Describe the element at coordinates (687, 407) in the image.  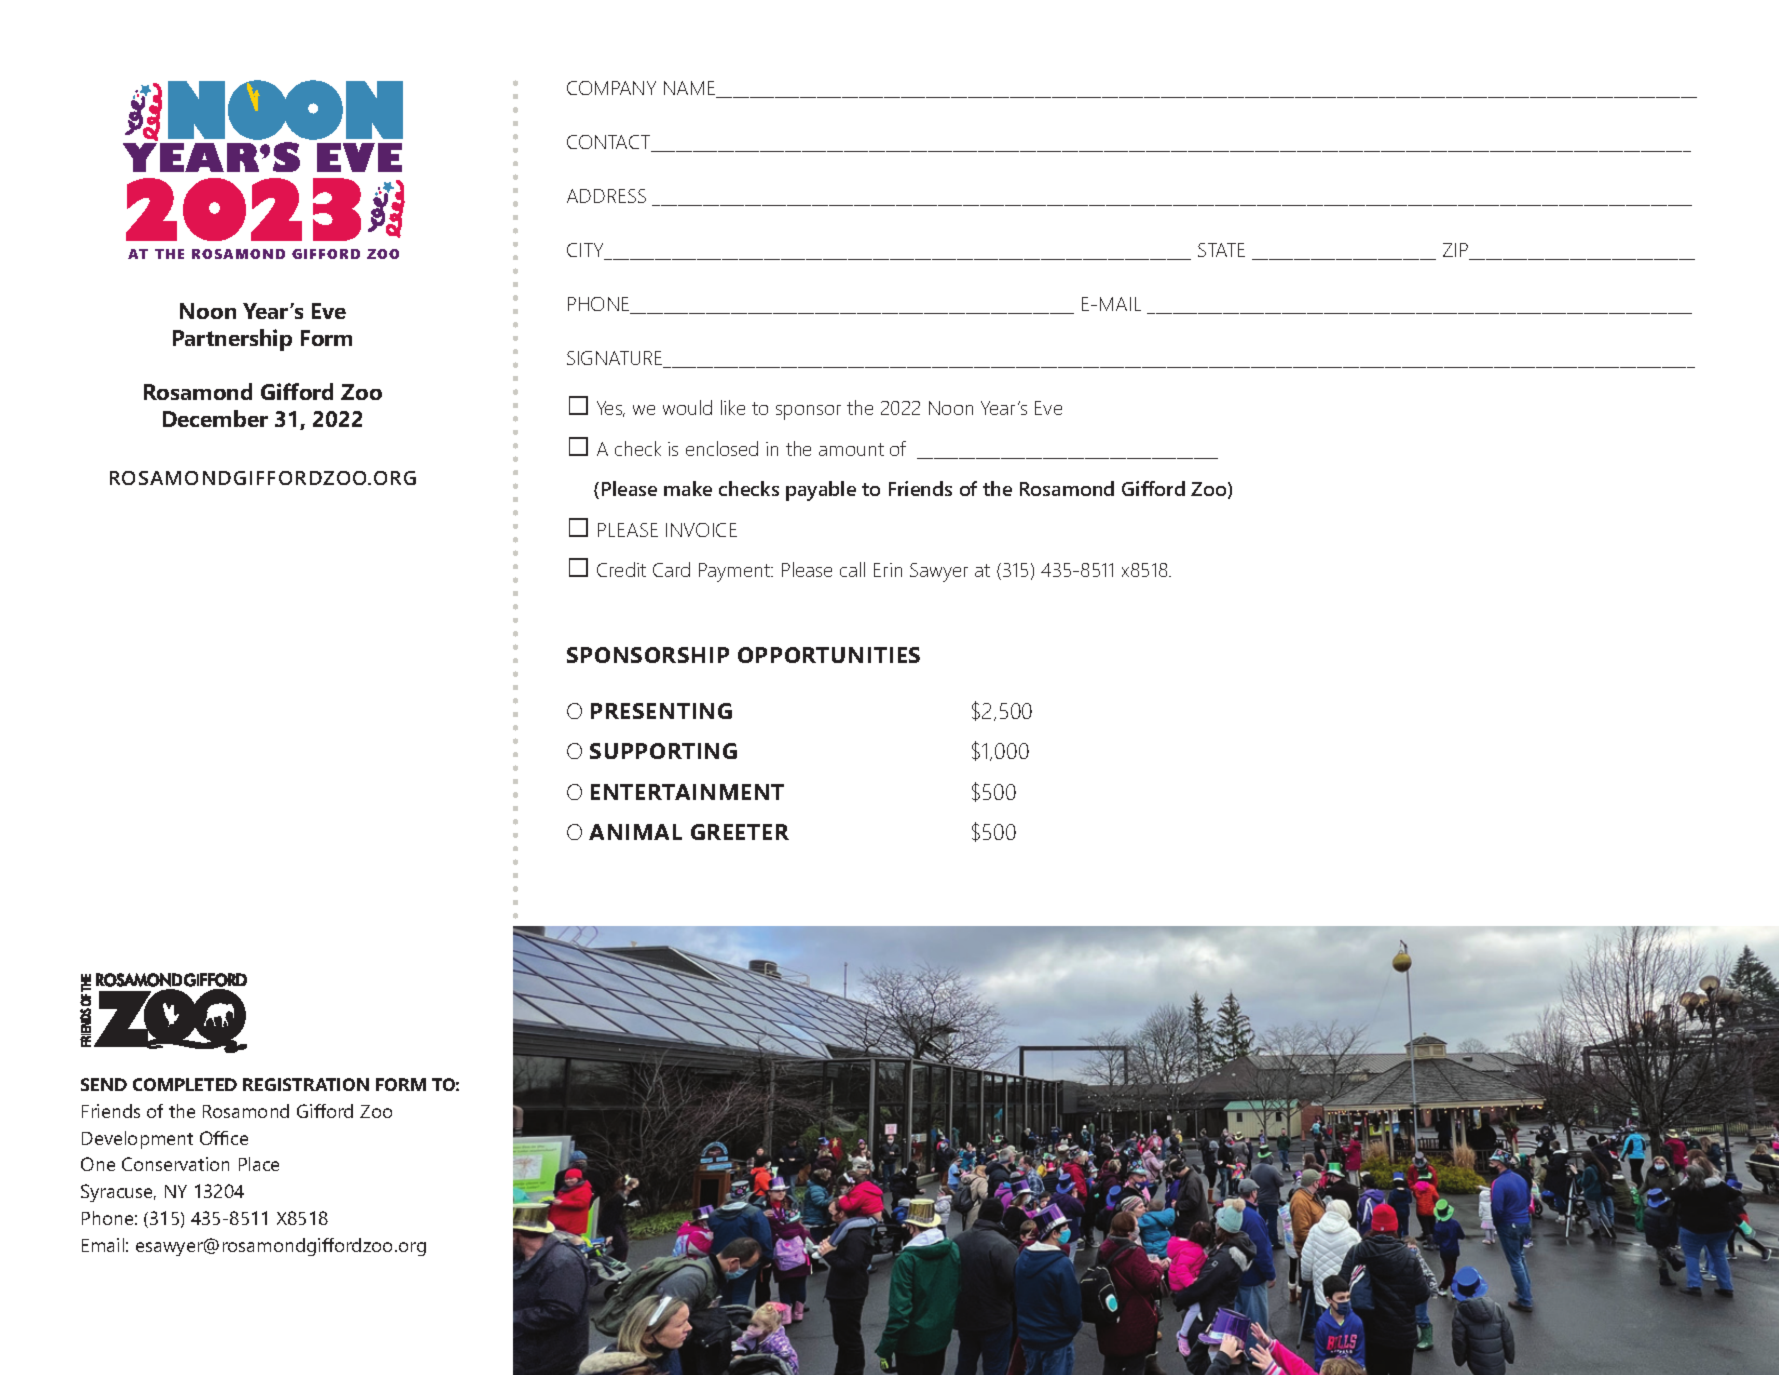
I see `would` at that location.
